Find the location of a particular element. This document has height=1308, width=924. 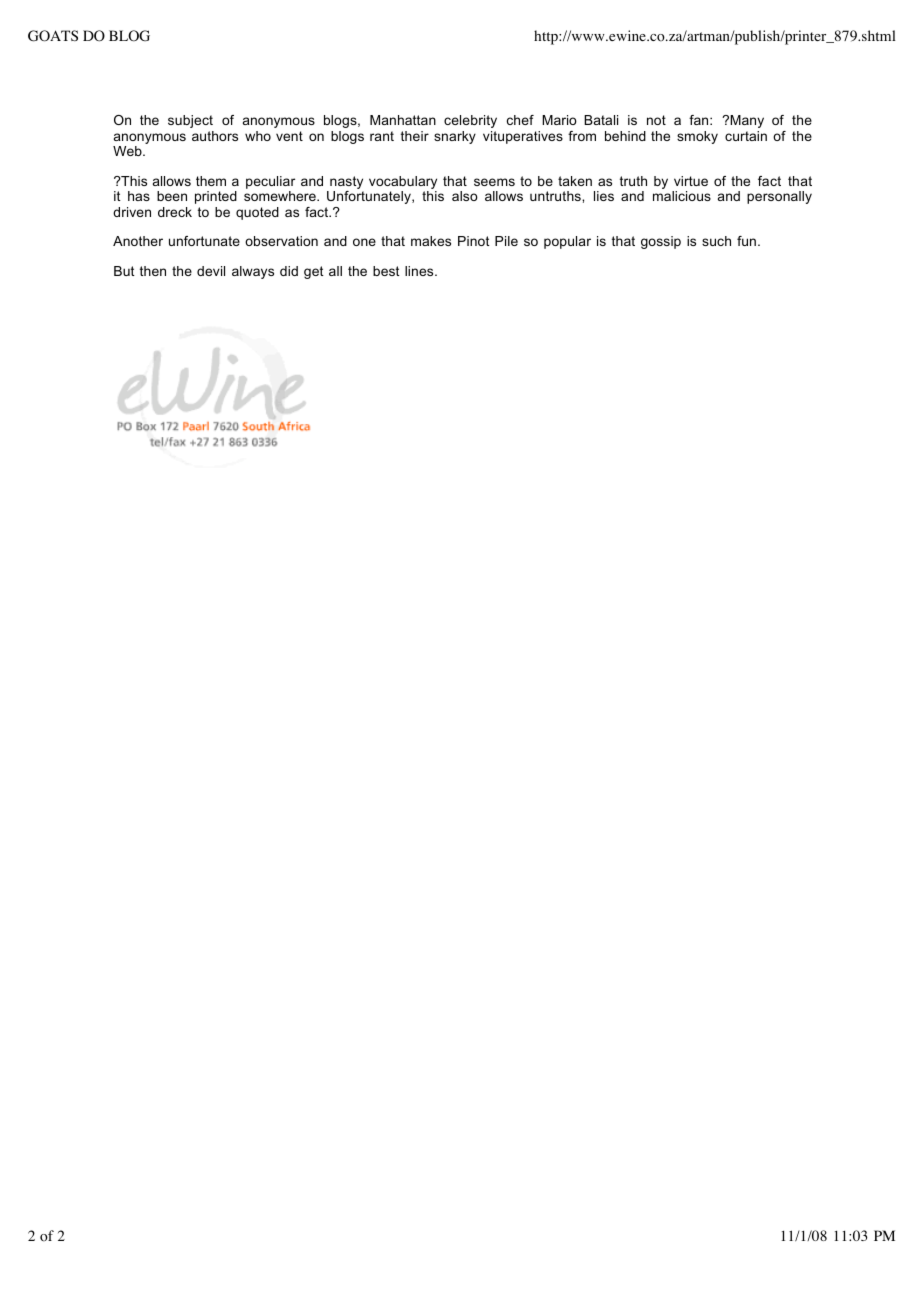

Manhattan is located at coordinates (403, 120).
